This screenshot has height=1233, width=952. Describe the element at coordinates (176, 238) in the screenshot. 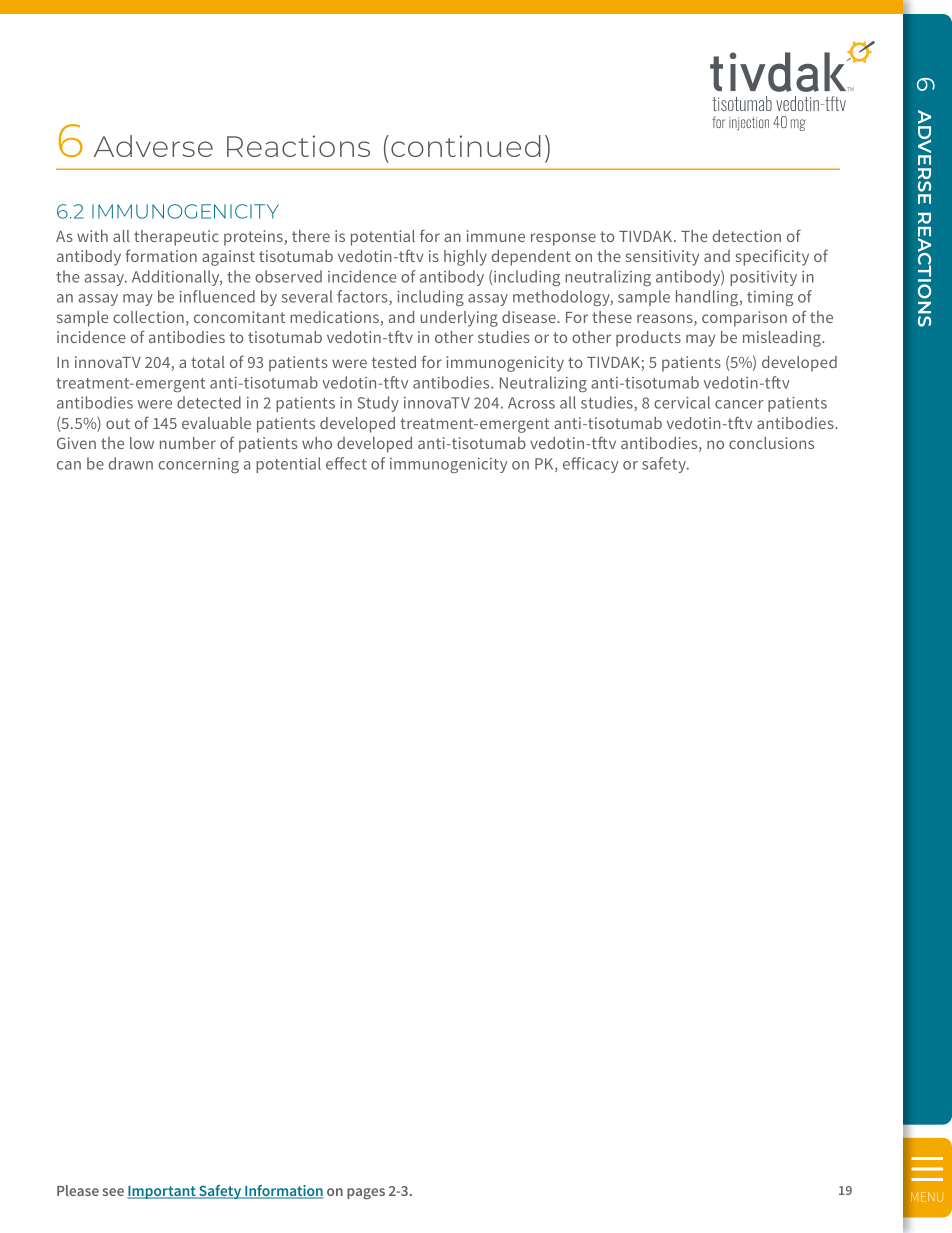

I see `therapeutic` at that location.
